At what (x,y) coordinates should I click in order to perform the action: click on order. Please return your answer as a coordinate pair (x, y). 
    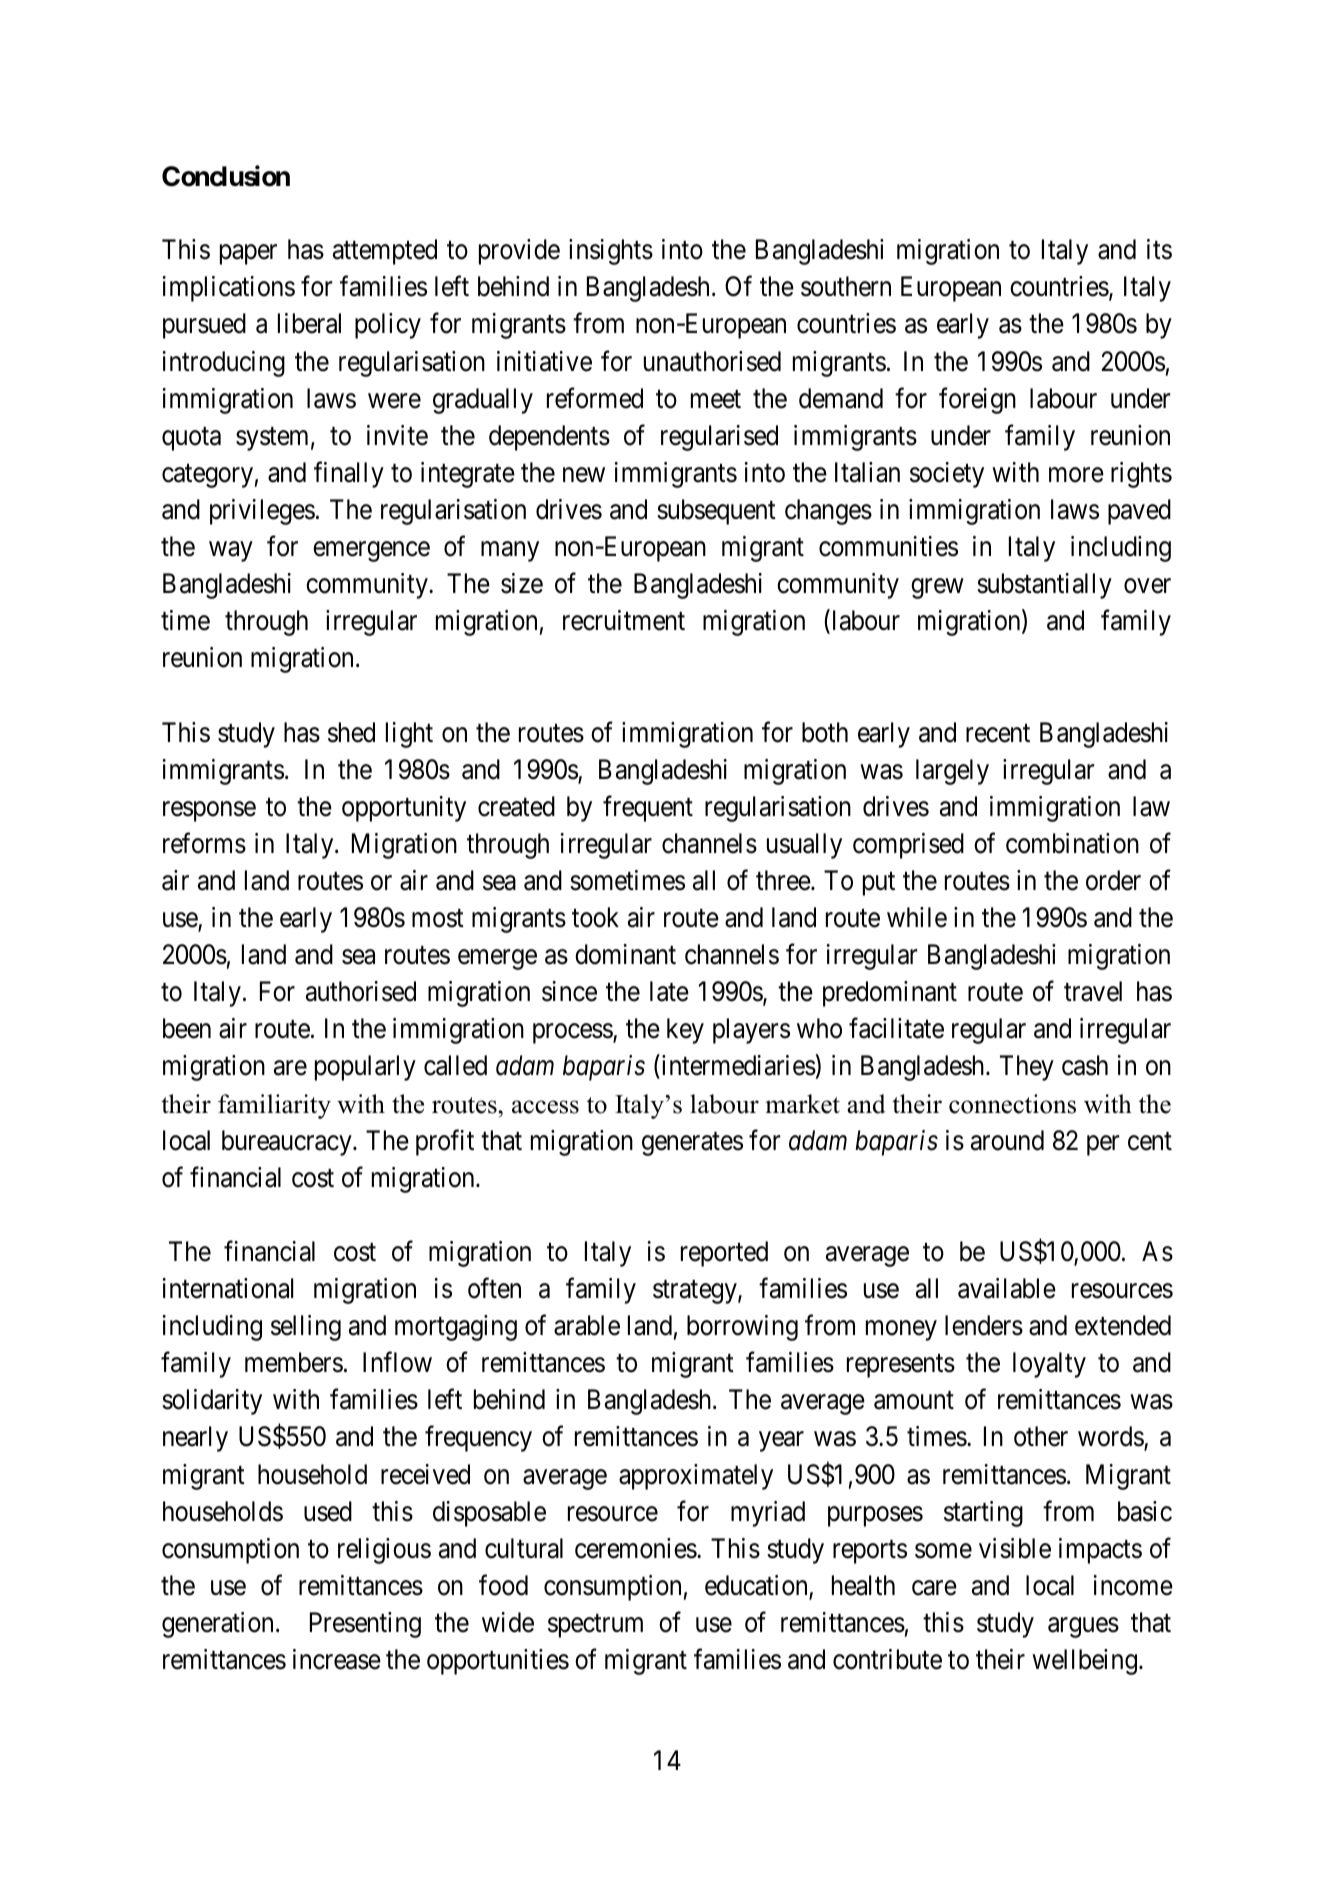
    Looking at the image, I should click on (1113, 880).
